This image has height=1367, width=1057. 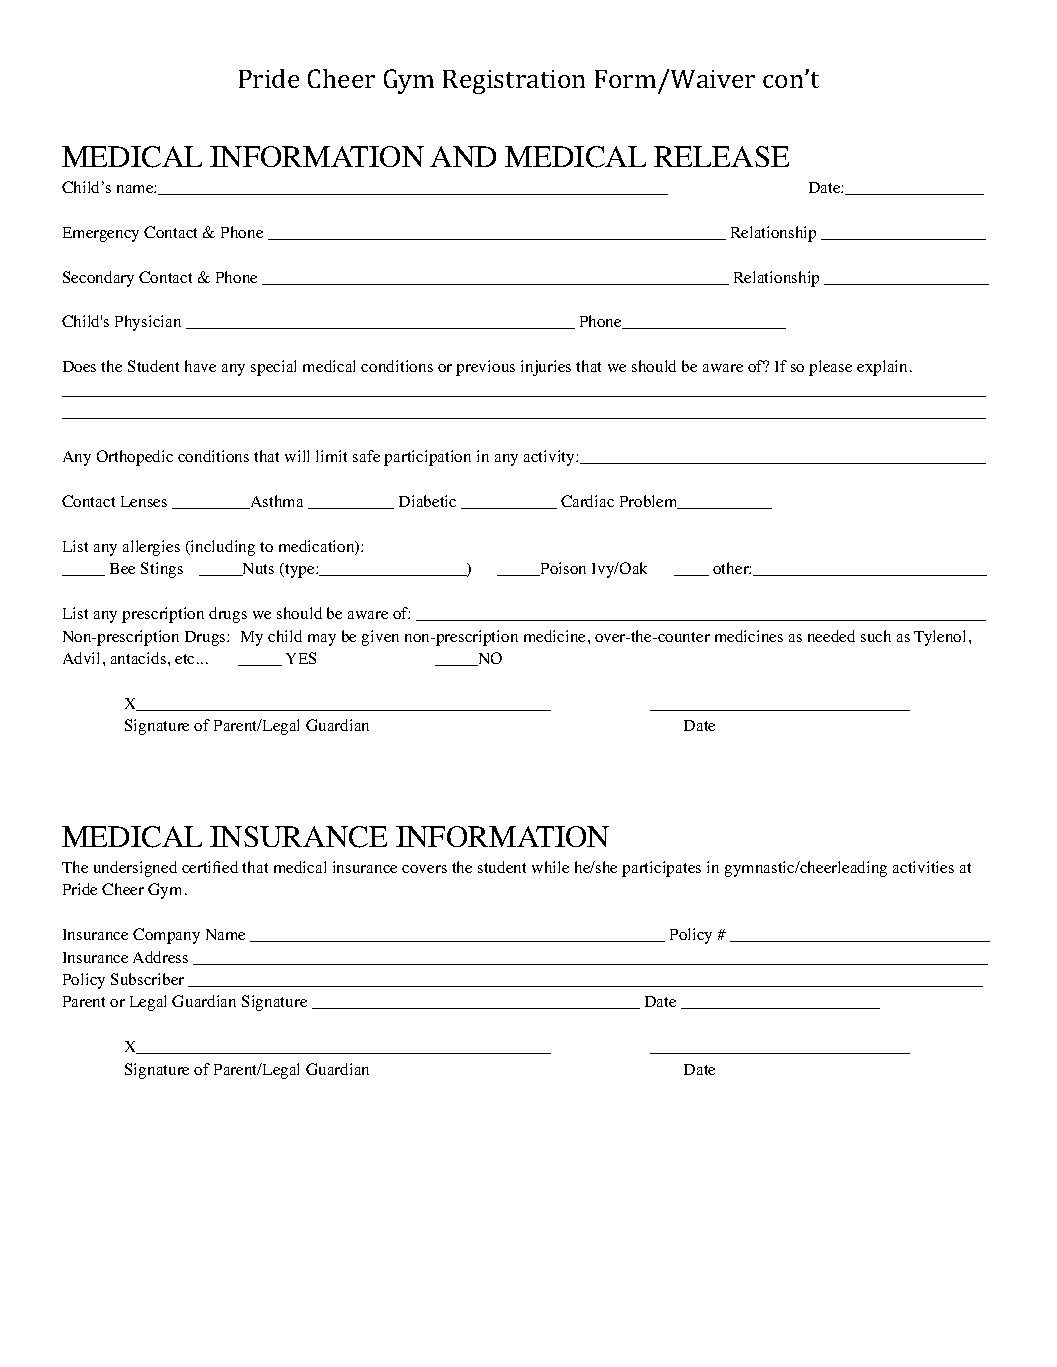 What do you see at coordinates (200, 366) in the image?
I see `have` at bounding box center [200, 366].
